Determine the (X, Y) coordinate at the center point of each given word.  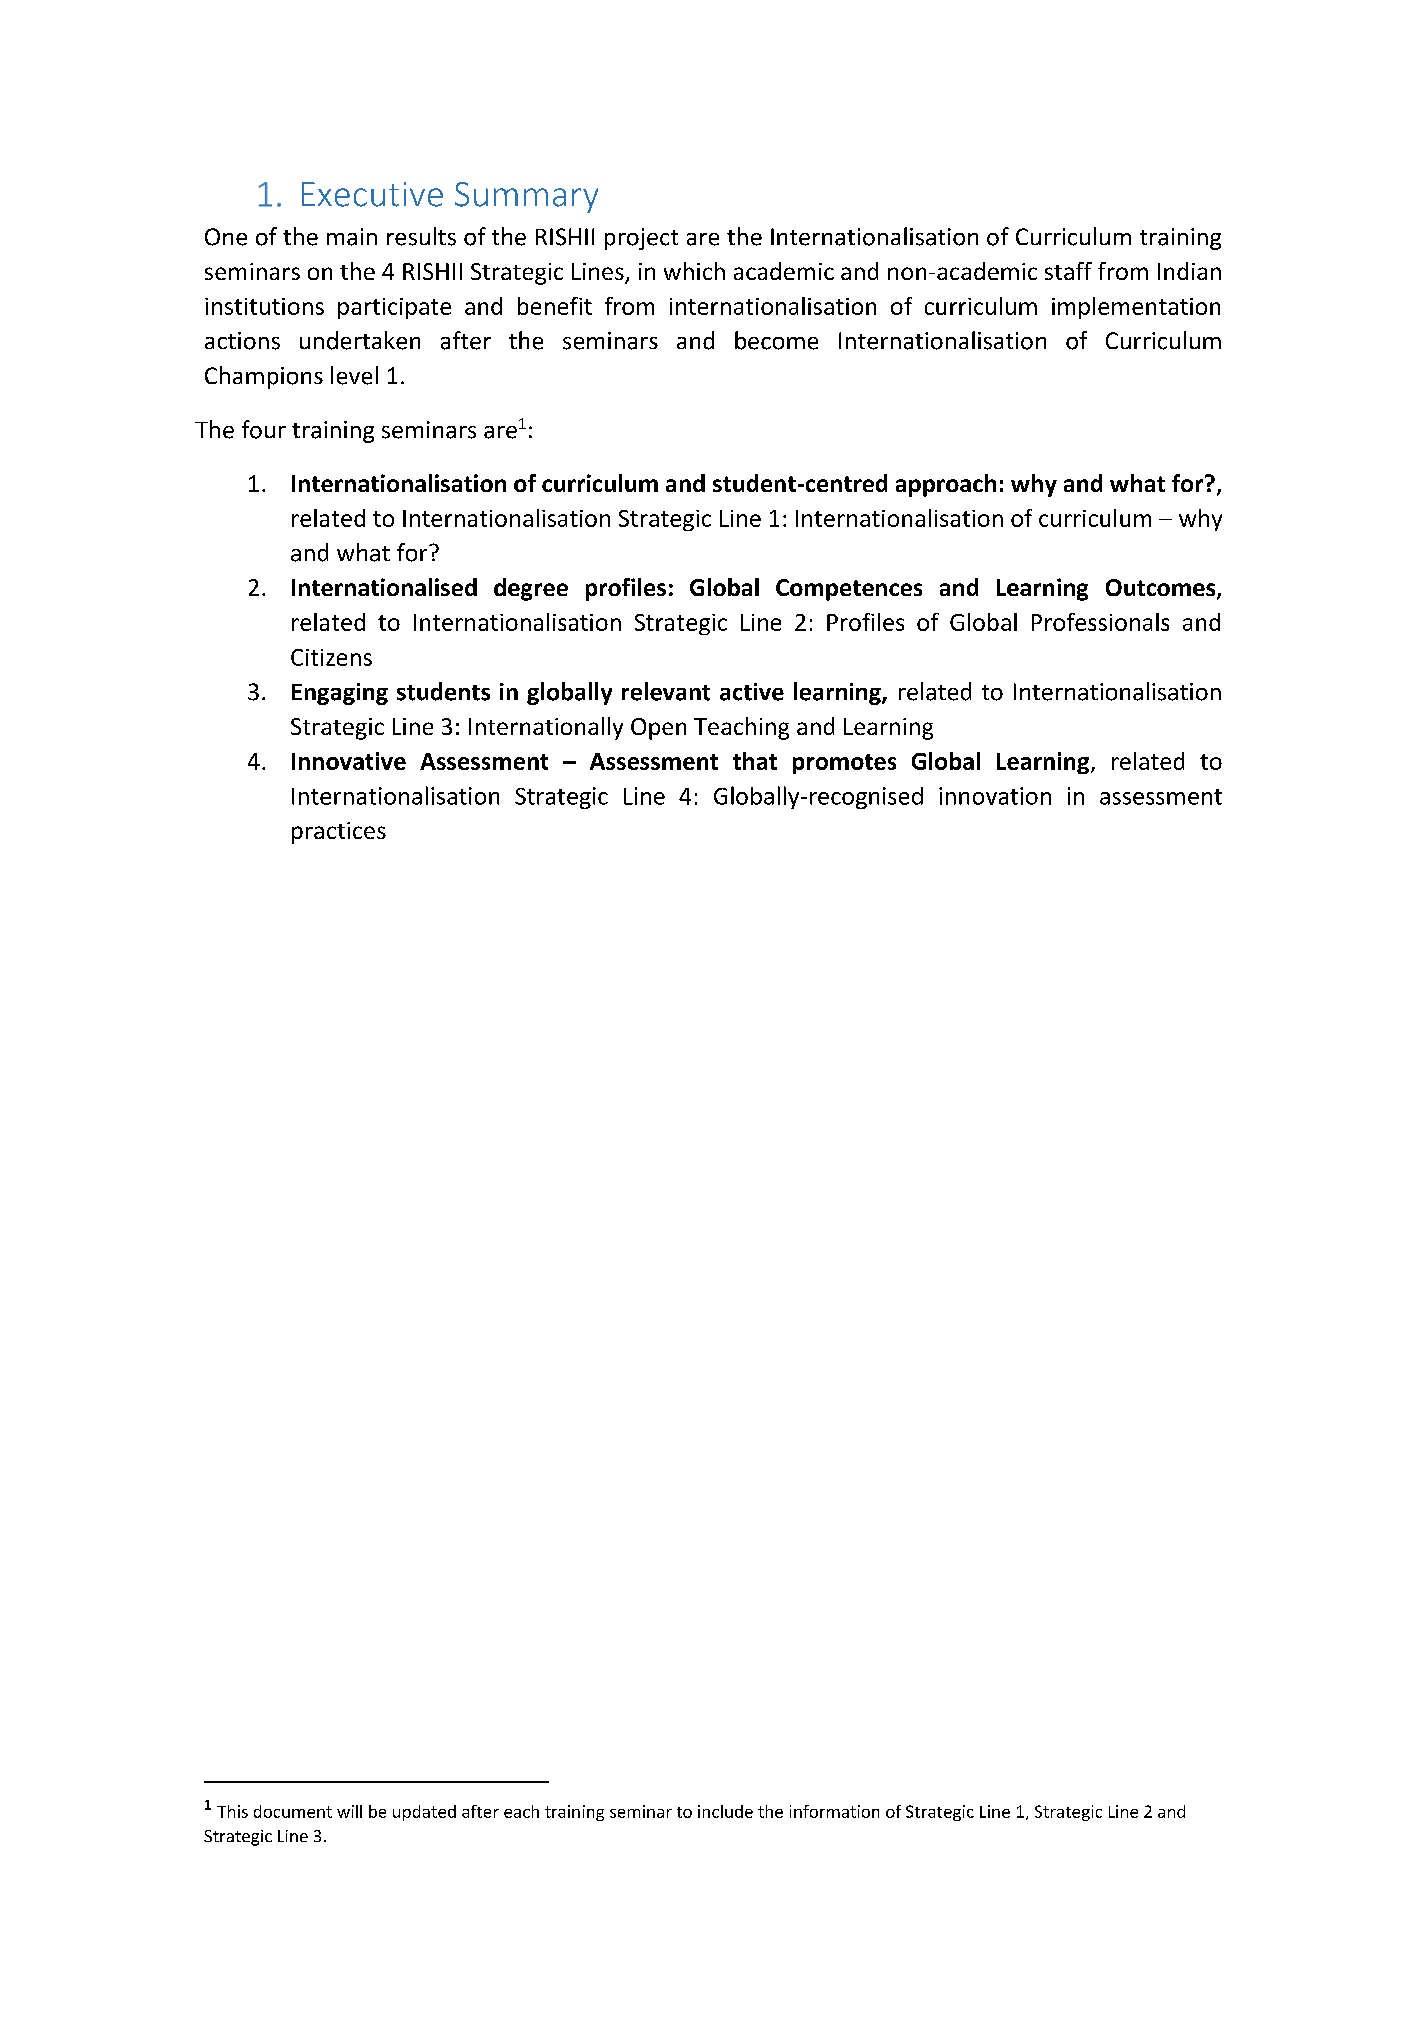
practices (339, 833)
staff (1068, 271)
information (834, 1811)
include (725, 1811)
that (755, 761)
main (352, 237)
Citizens (331, 657)
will (349, 1811)
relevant (666, 691)
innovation (995, 796)
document (293, 1811)
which (694, 271)
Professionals (1100, 622)
